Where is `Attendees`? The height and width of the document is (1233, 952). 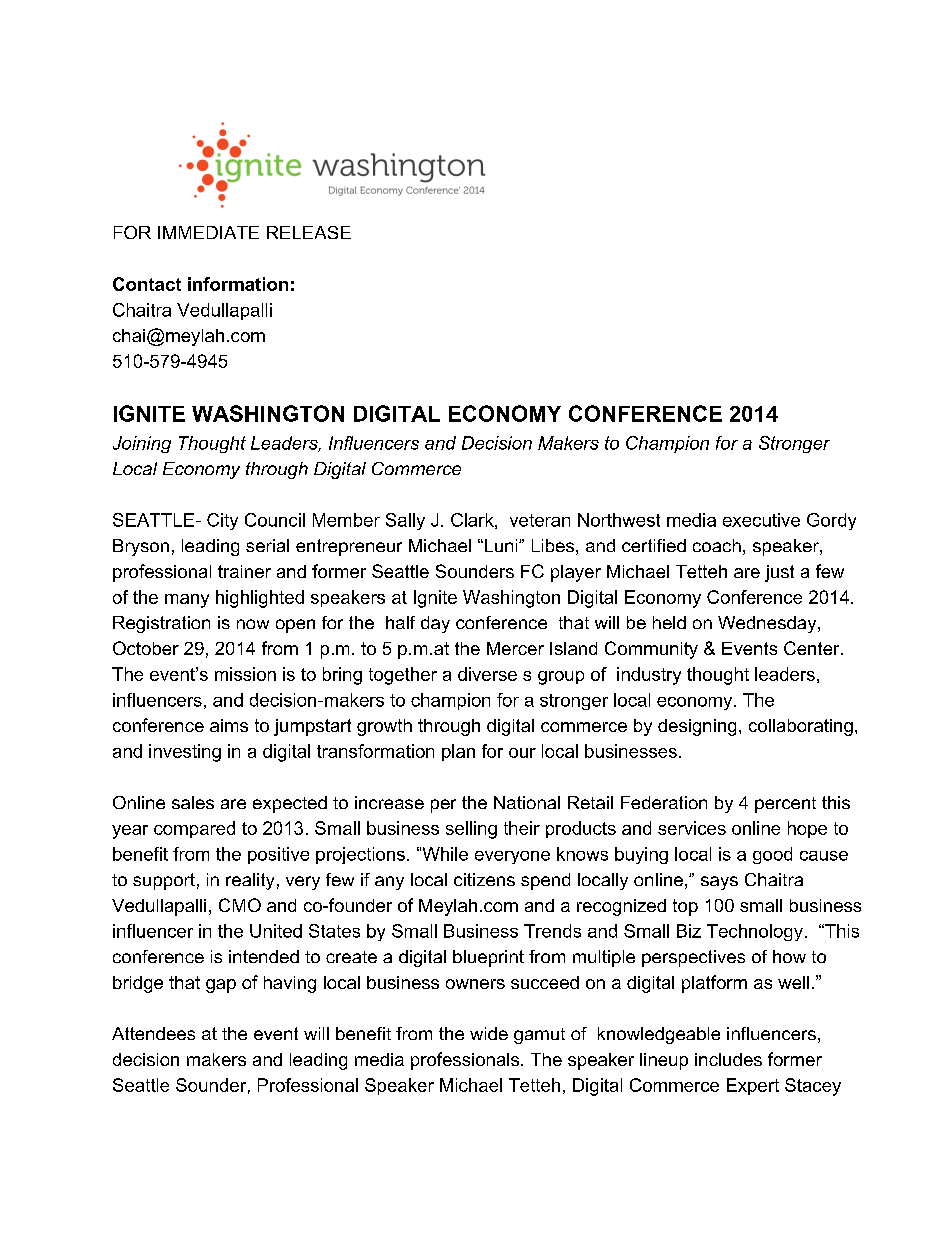 Attendees is located at coordinates (153, 1033).
